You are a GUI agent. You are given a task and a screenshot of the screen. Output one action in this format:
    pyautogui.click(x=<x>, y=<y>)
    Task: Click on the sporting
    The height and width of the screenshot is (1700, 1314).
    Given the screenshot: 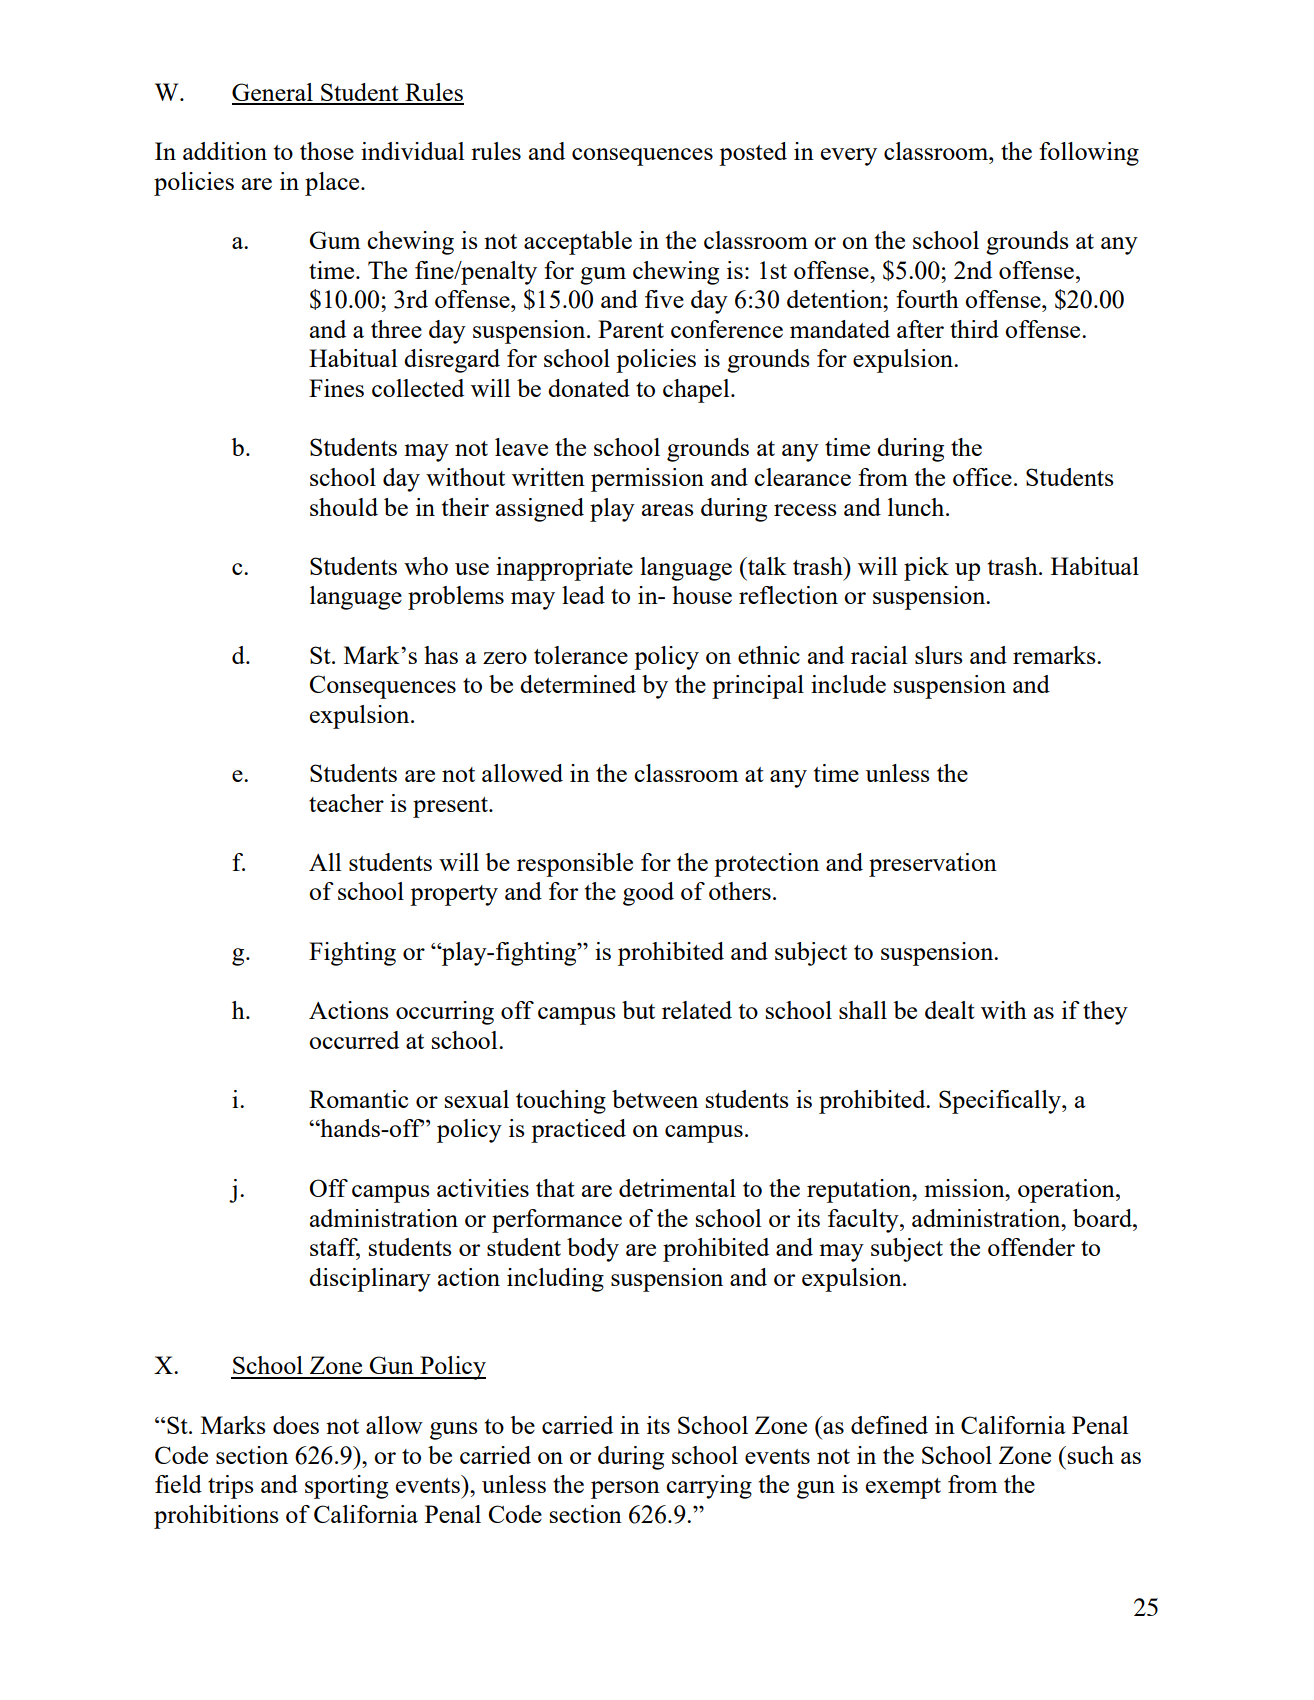 What is the action you would take?
    pyautogui.click(x=346, y=1487)
